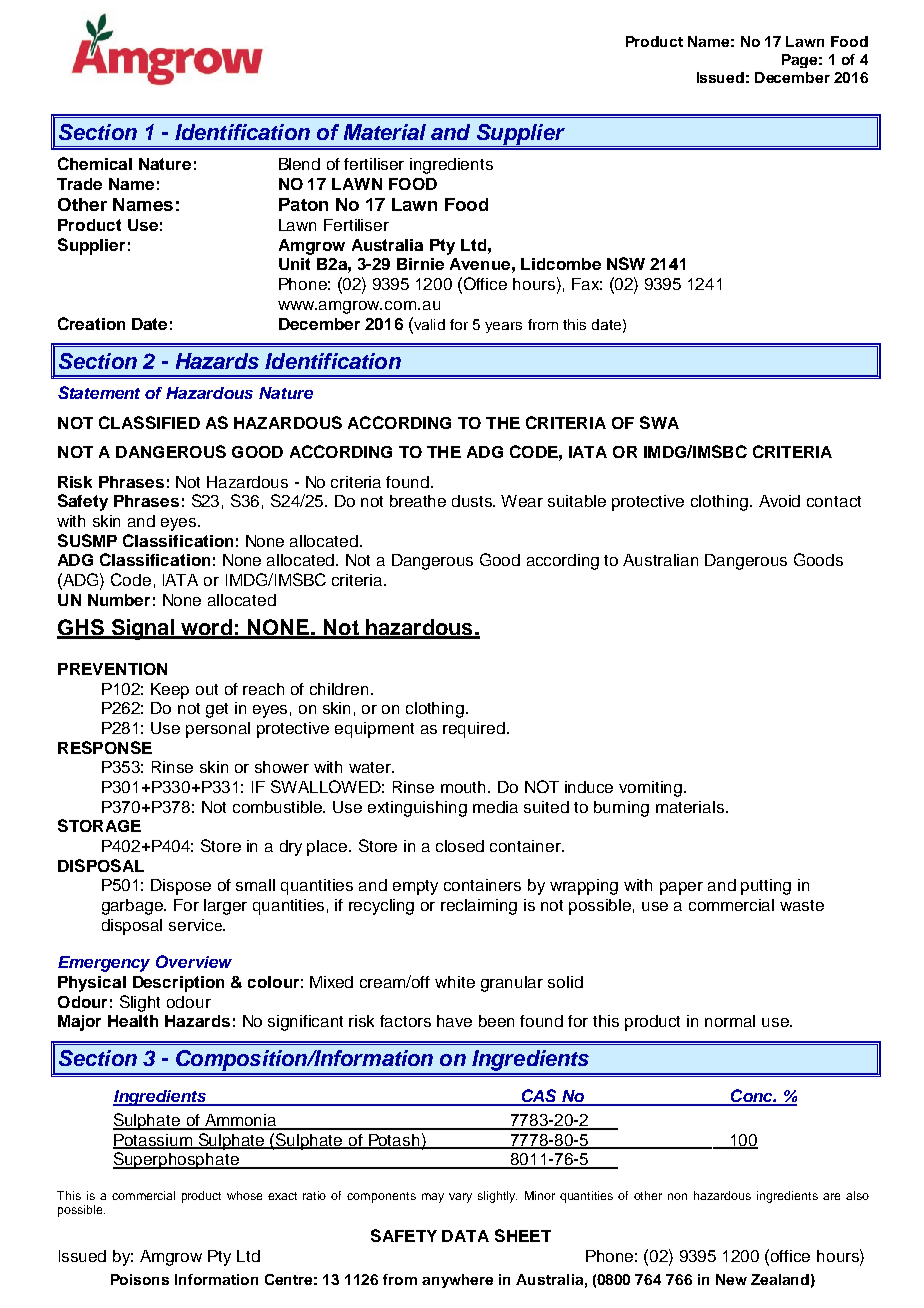  What do you see at coordinates (170, 691) in the screenshot?
I see `Keep` at bounding box center [170, 691].
